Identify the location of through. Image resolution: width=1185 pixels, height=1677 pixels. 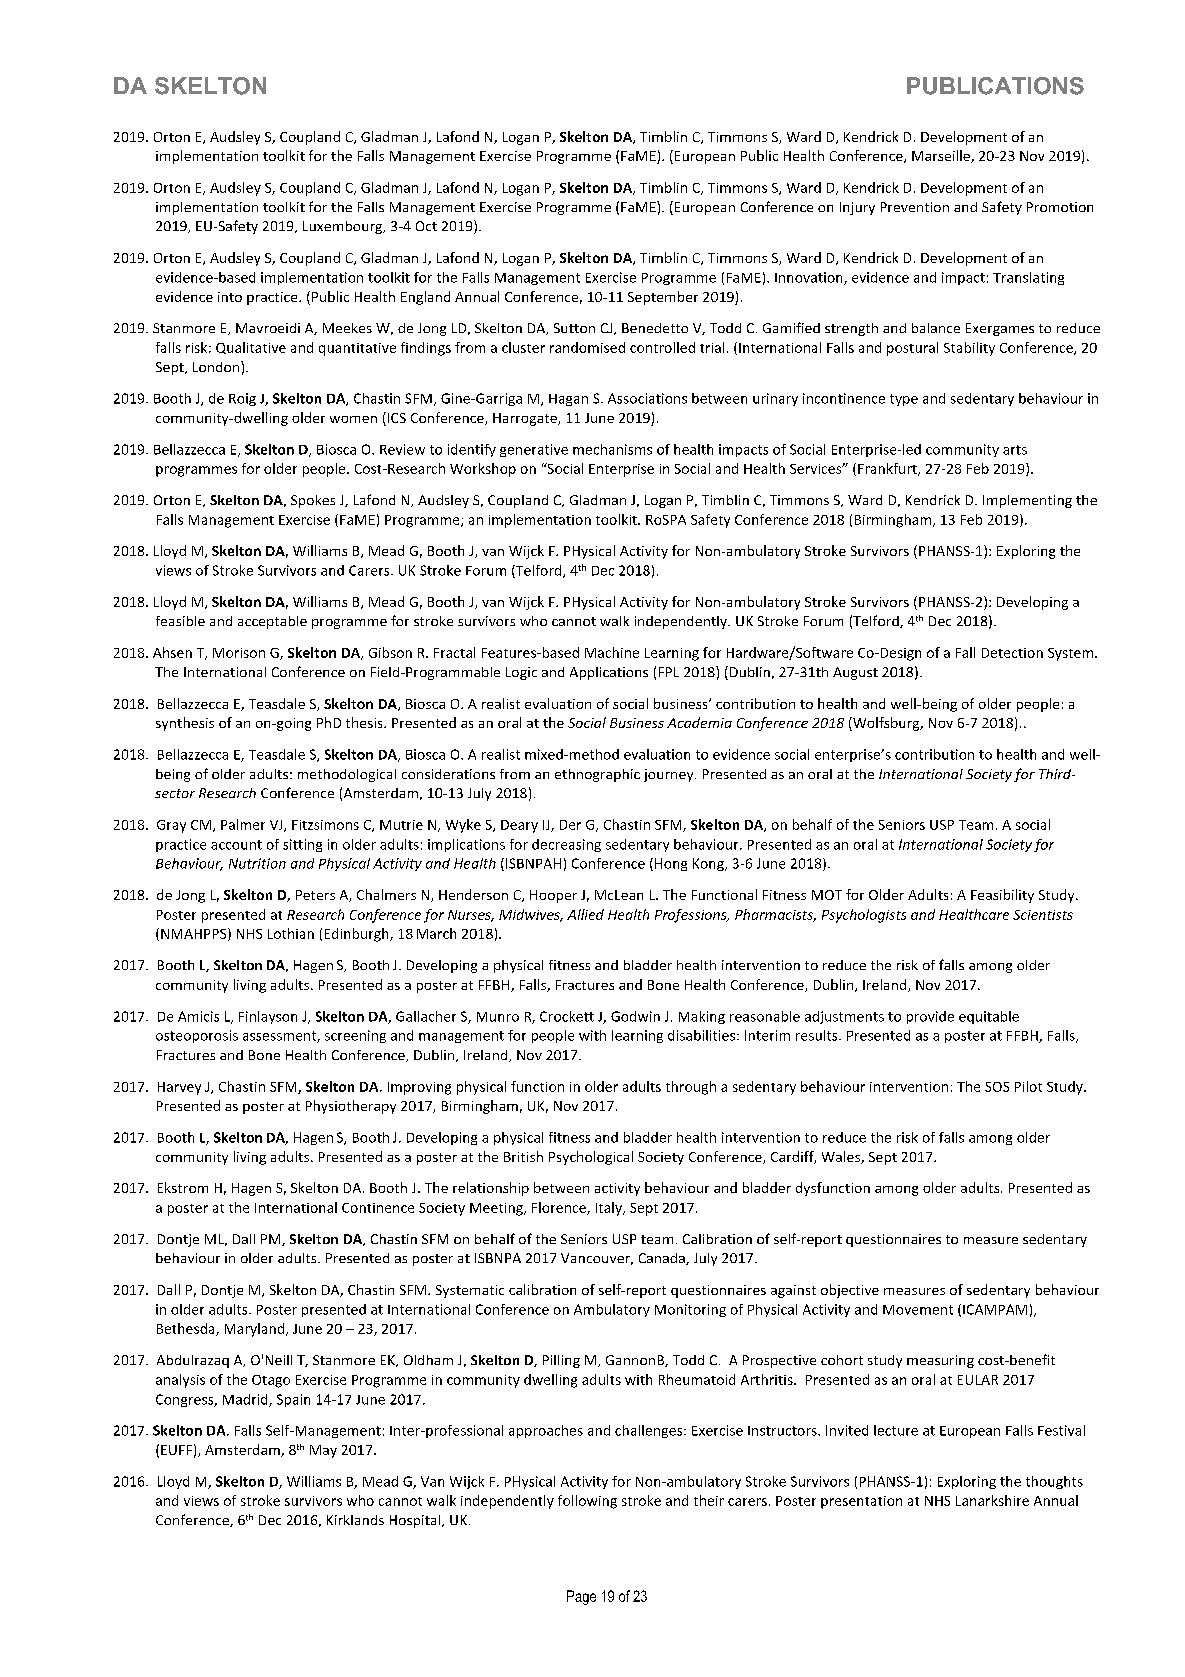
(691, 1088).
